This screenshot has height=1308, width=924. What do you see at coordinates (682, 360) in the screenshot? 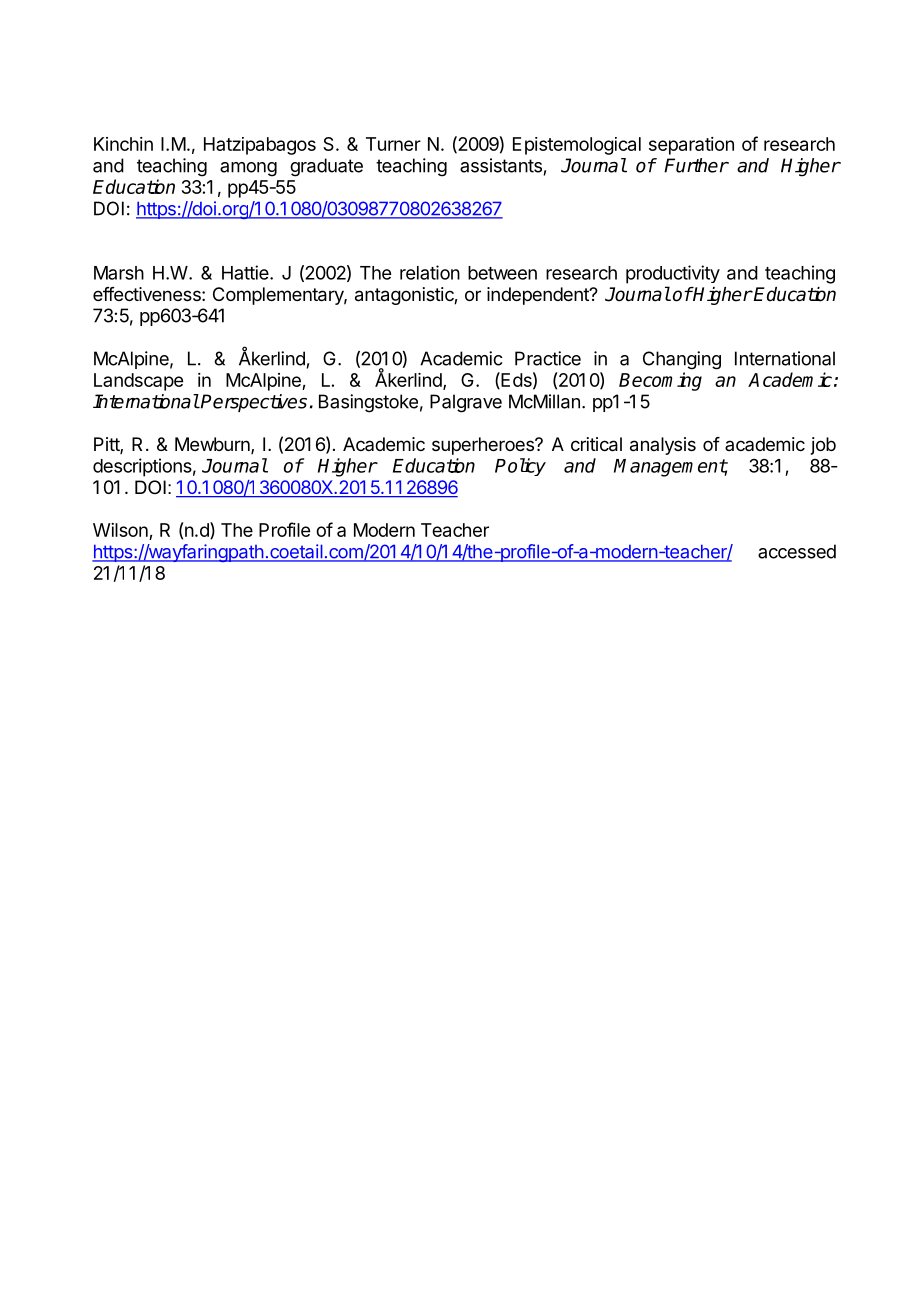
I see `Changing` at bounding box center [682, 360].
